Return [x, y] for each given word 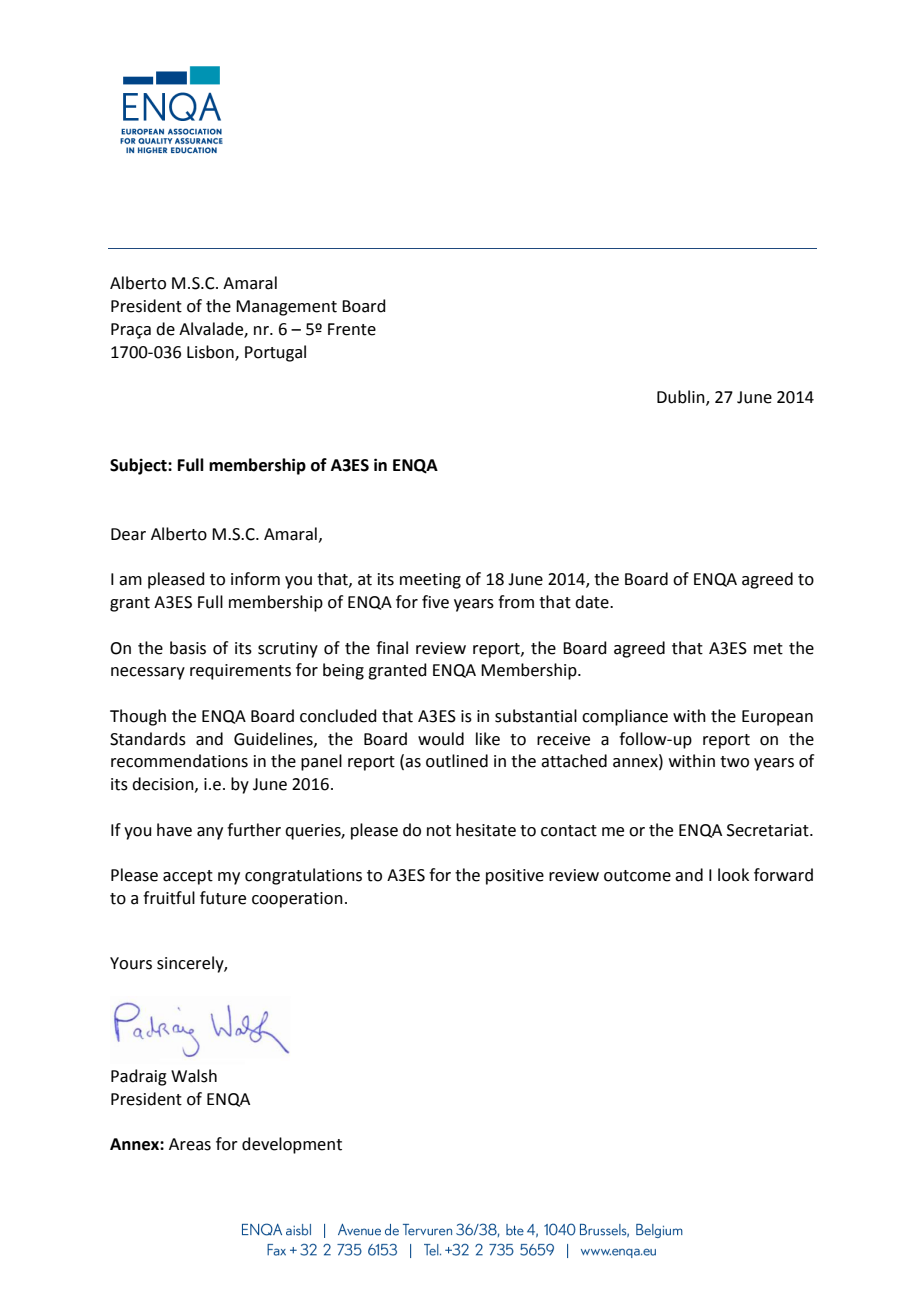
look [733, 875]
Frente [352, 329]
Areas [190, 1144]
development [292, 1145]
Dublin [682, 398]
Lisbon [211, 352]
